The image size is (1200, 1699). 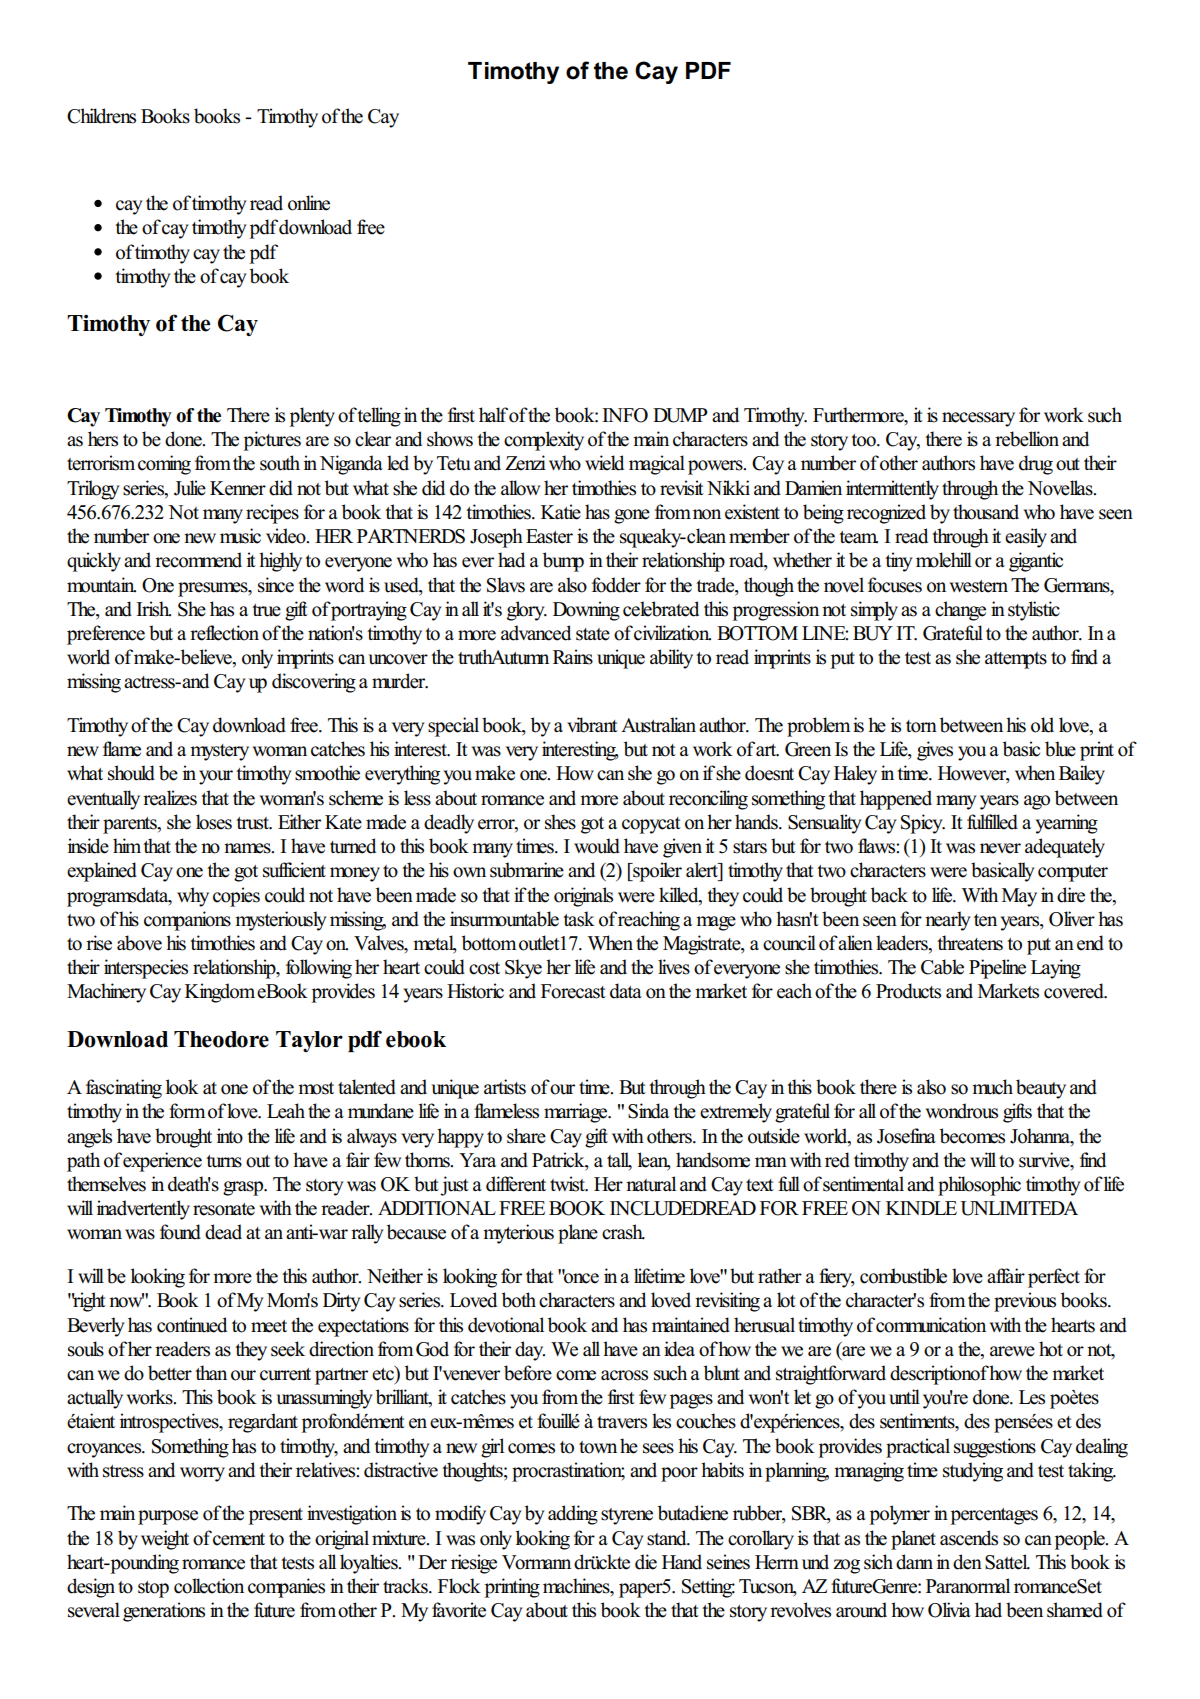 What do you see at coordinates (309, 203) in the image?
I see `online` at bounding box center [309, 203].
